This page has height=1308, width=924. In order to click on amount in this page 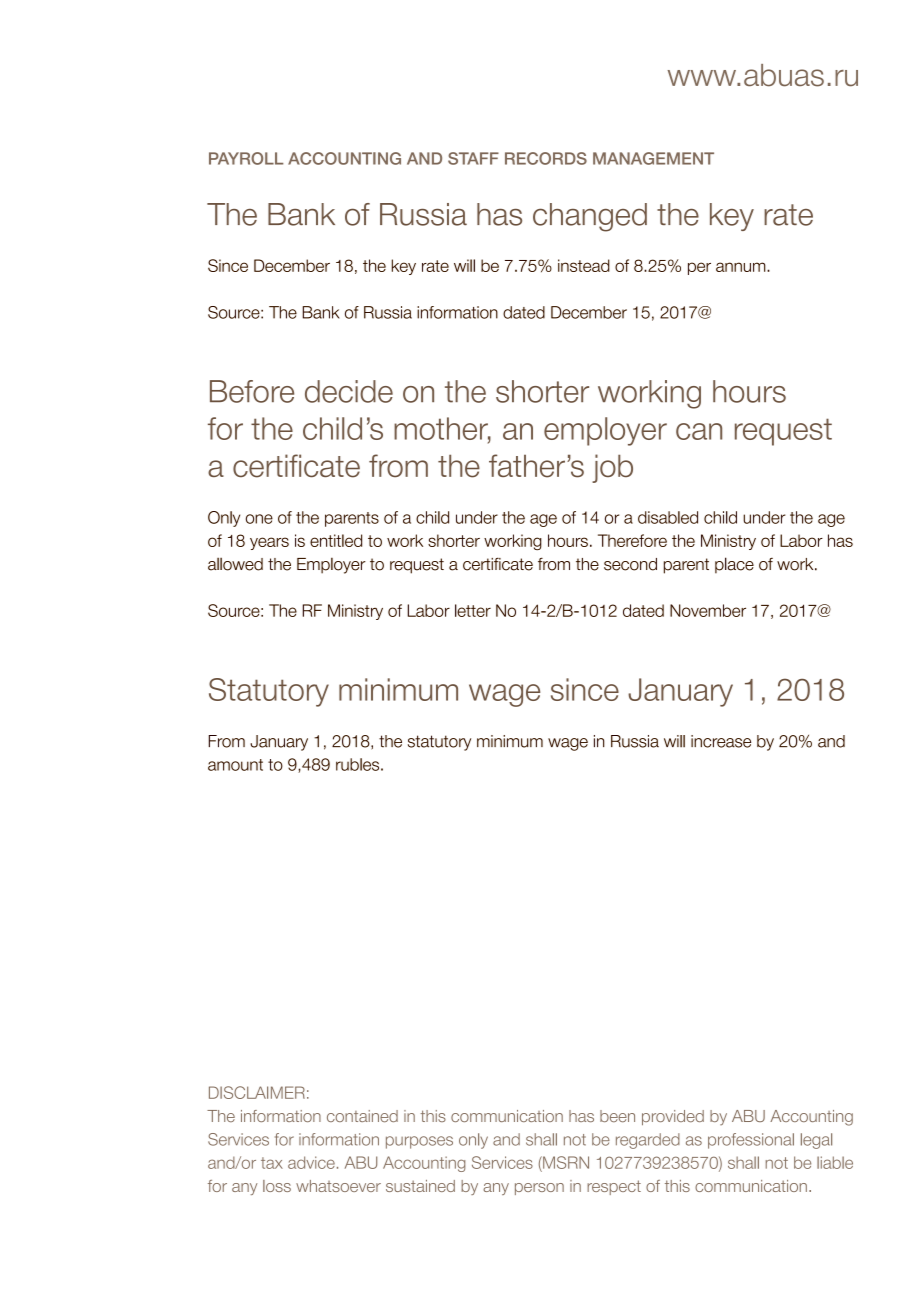, I will do `click(235, 765)`.
